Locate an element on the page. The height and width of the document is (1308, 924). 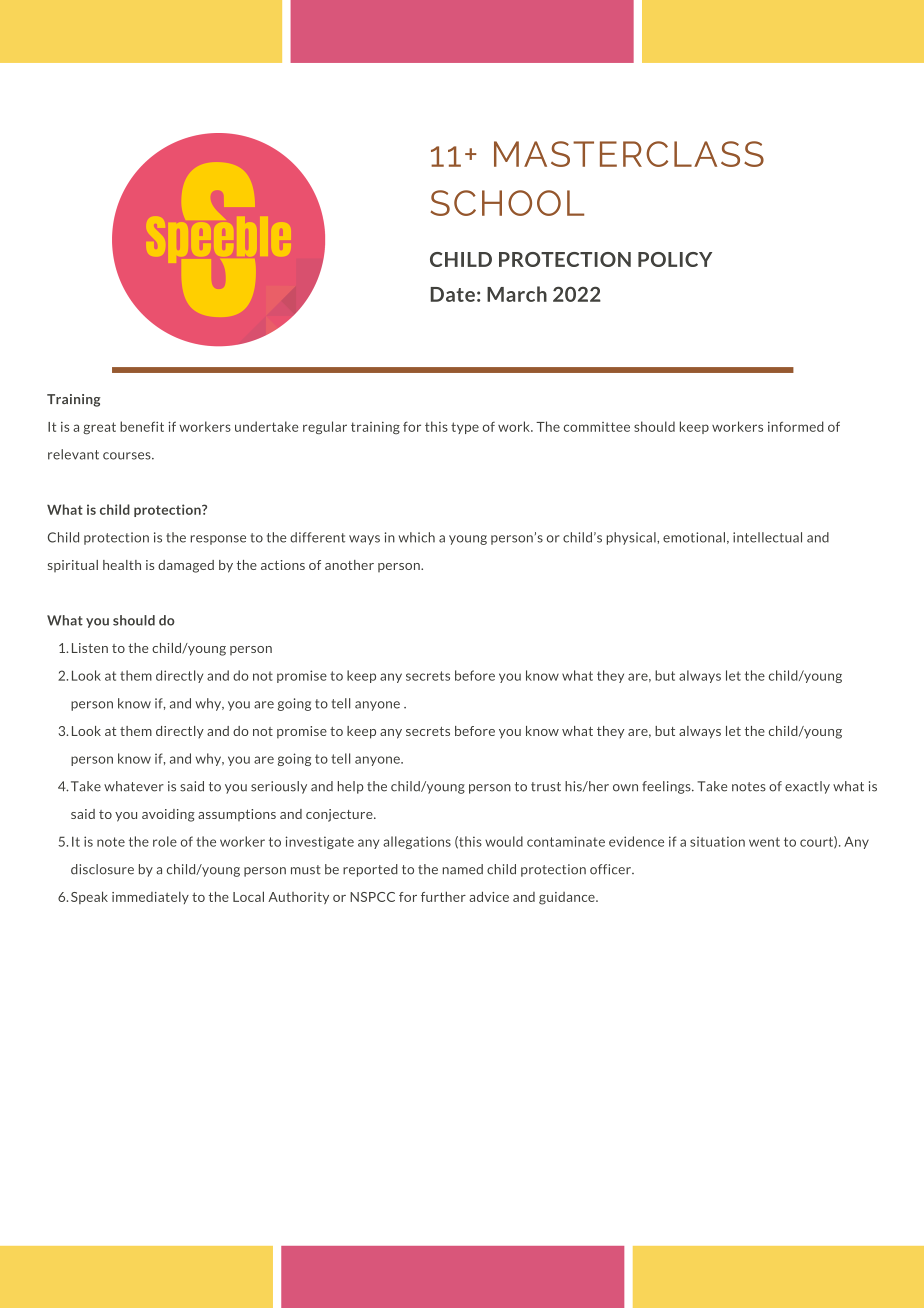
SCHOOL is located at coordinates (507, 203).
